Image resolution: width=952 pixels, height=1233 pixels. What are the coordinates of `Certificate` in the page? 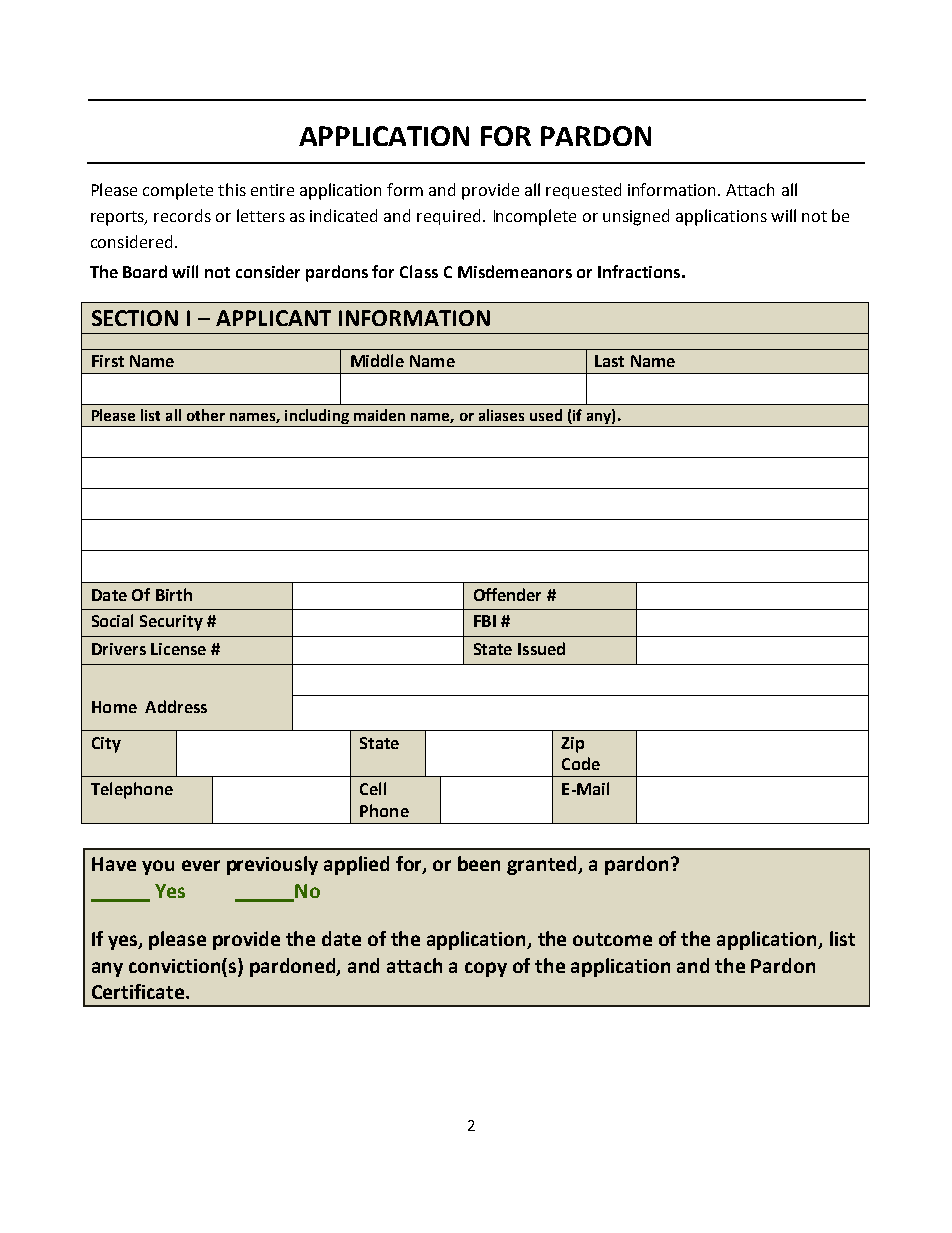 It's located at (139, 991).
